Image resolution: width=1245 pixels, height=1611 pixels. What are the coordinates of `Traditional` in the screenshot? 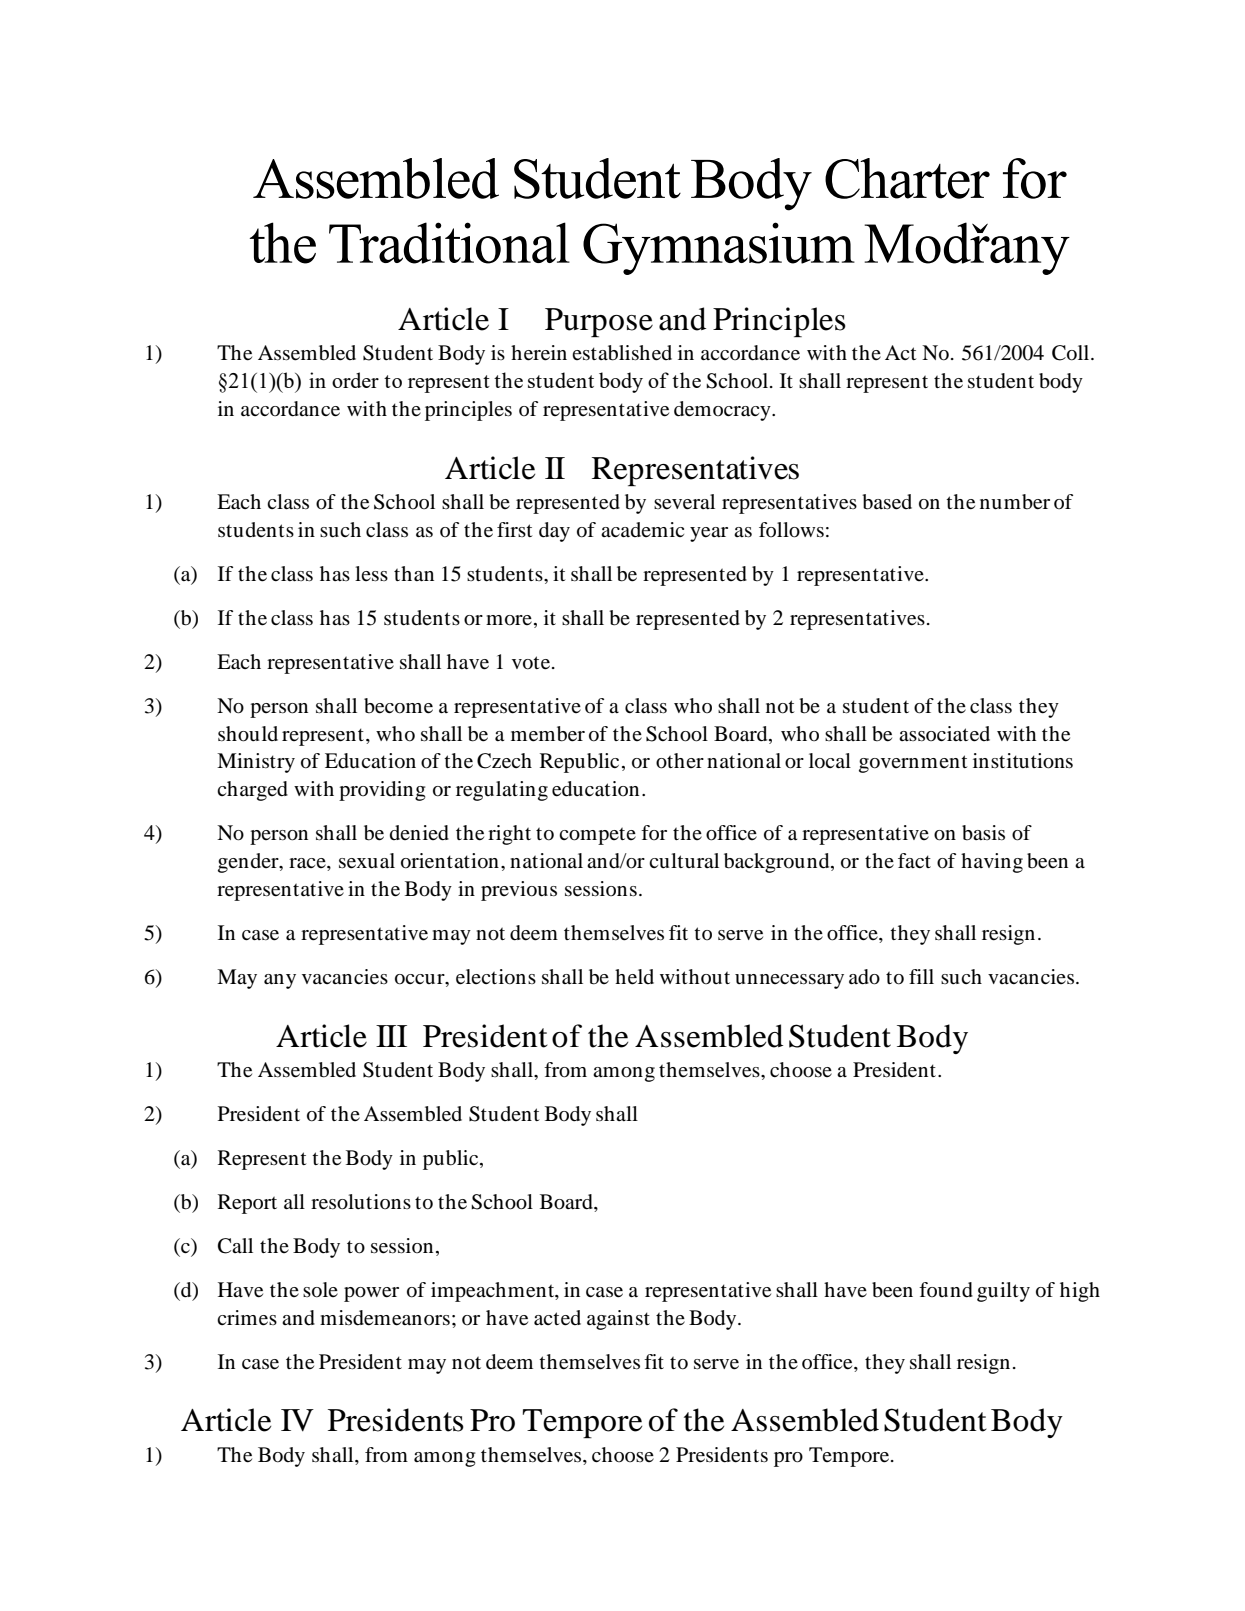 It's located at (449, 243).
